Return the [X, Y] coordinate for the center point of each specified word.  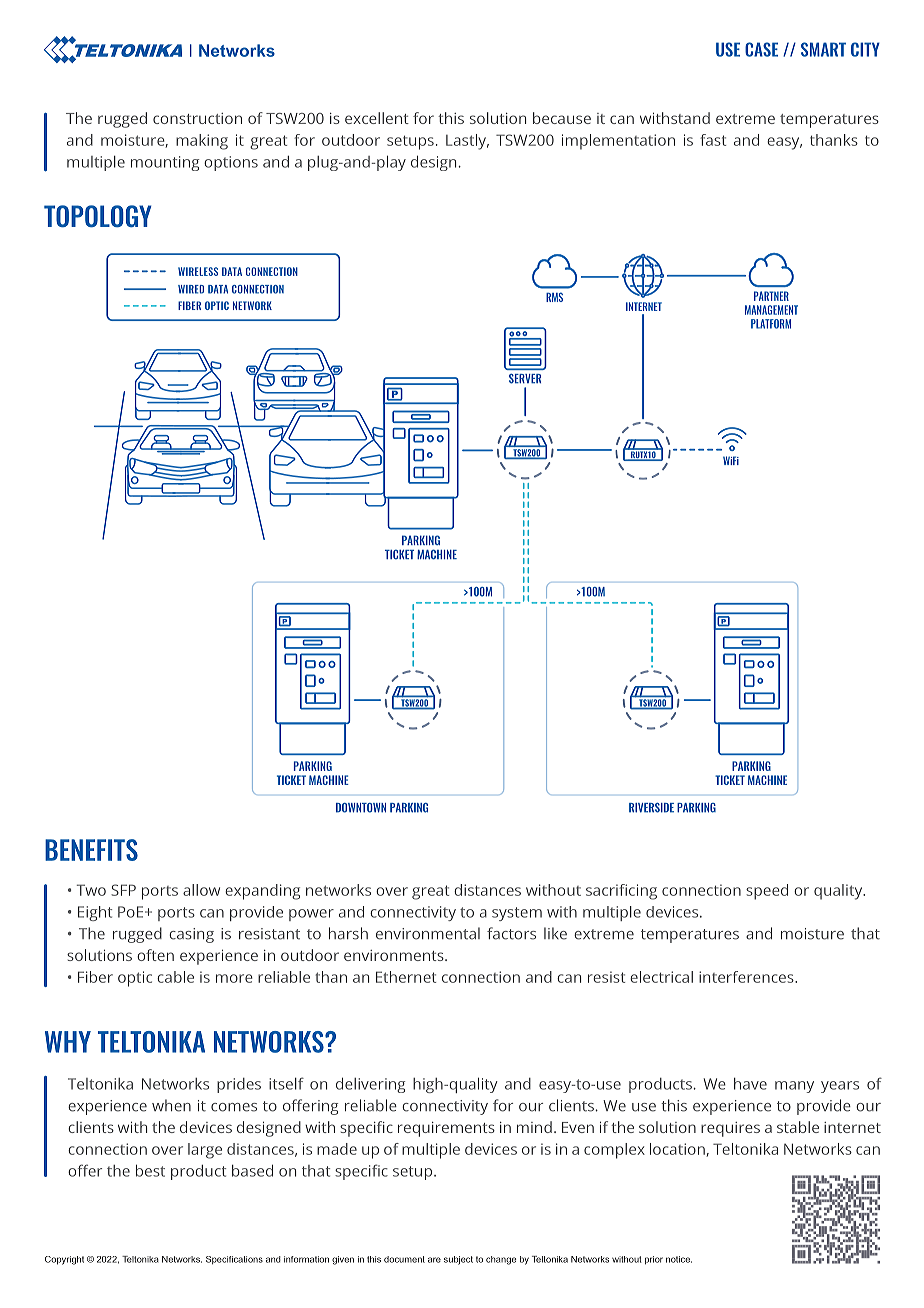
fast [713, 140]
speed [767, 892]
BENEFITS [91, 850]
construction [197, 118]
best [150, 1170]
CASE [761, 49]
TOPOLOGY [98, 216]
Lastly [467, 142]
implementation [618, 142]
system [517, 914]
